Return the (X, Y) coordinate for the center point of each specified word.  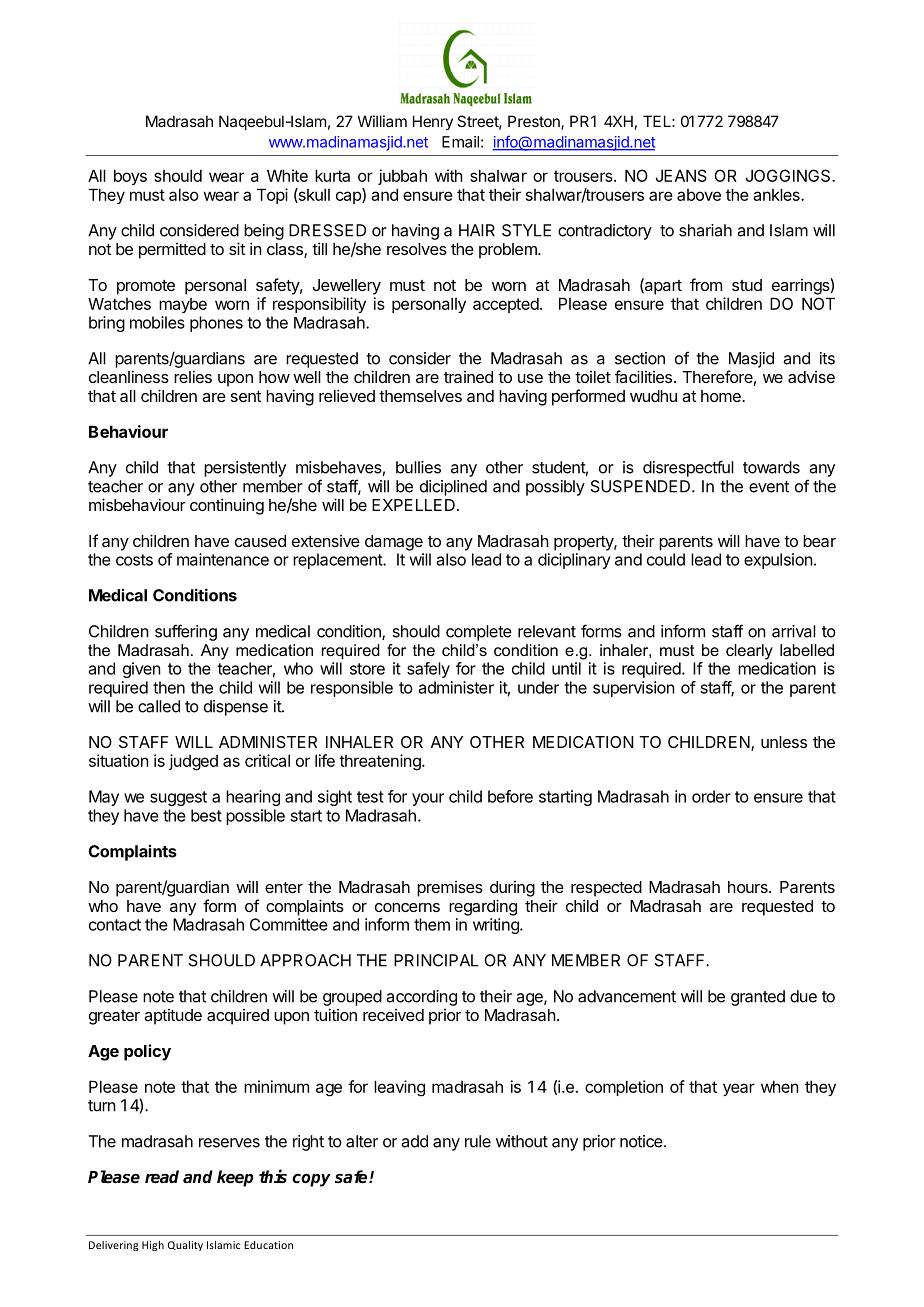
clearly (749, 652)
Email (460, 142)
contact (115, 925)
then (169, 687)
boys (130, 177)
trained (468, 377)
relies (193, 376)
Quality (185, 1246)
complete (479, 633)
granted (758, 998)
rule (478, 1141)
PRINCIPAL (436, 960)
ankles (777, 194)
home (722, 396)
